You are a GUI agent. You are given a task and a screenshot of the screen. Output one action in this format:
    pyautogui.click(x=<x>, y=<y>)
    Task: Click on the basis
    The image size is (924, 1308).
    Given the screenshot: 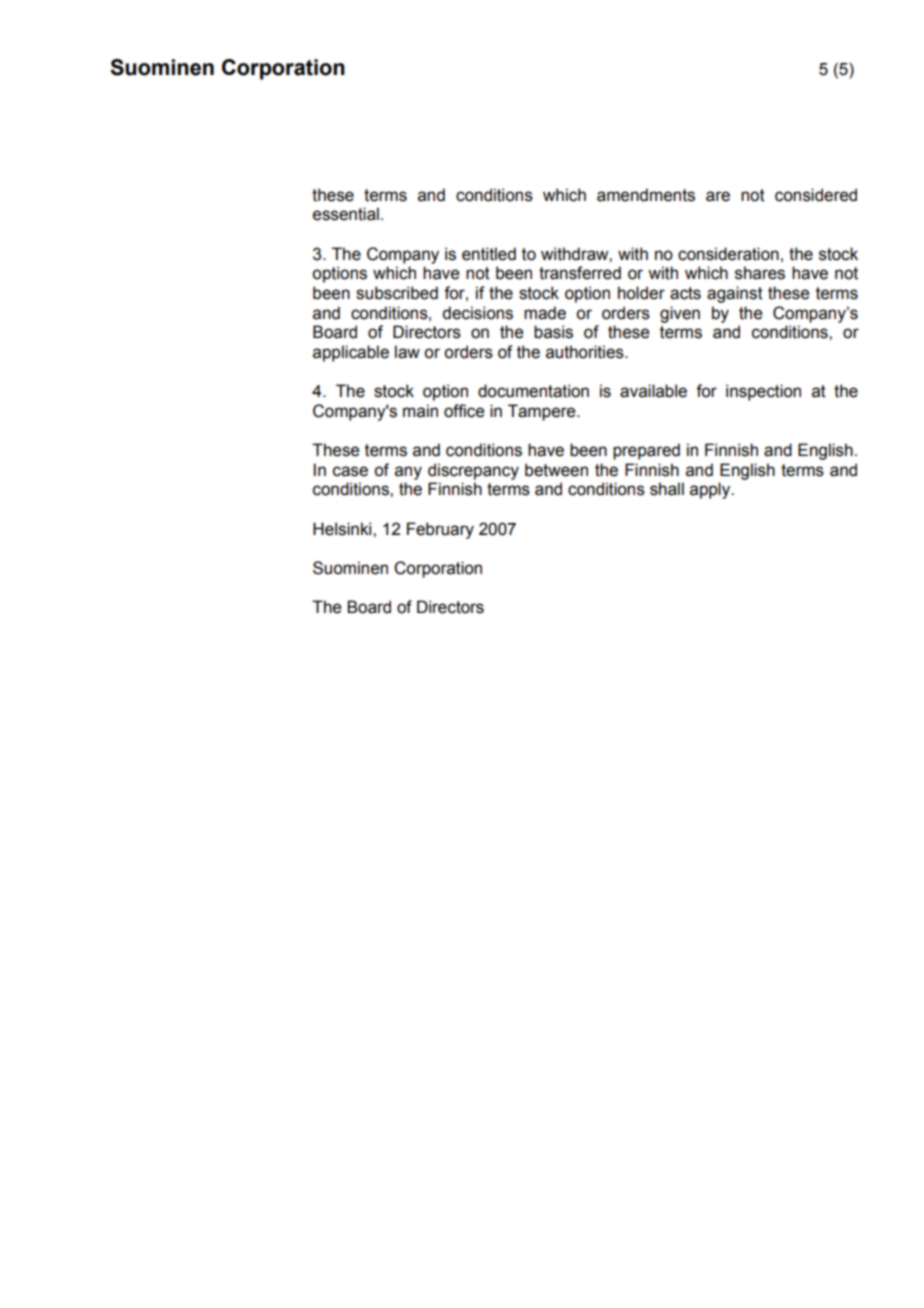 What is the action you would take?
    pyautogui.click(x=553, y=332)
